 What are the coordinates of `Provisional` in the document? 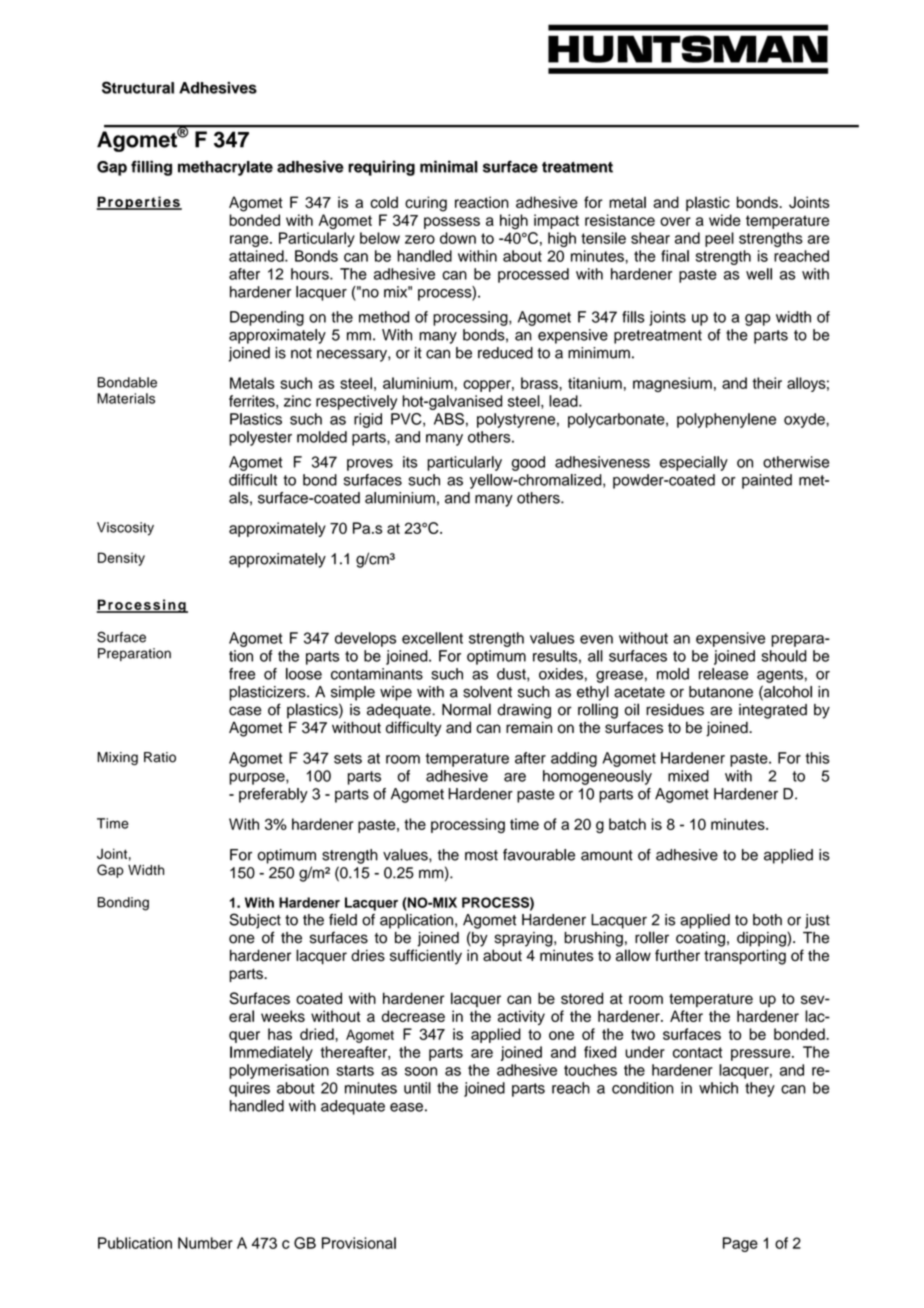 It's located at (359, 1243).
